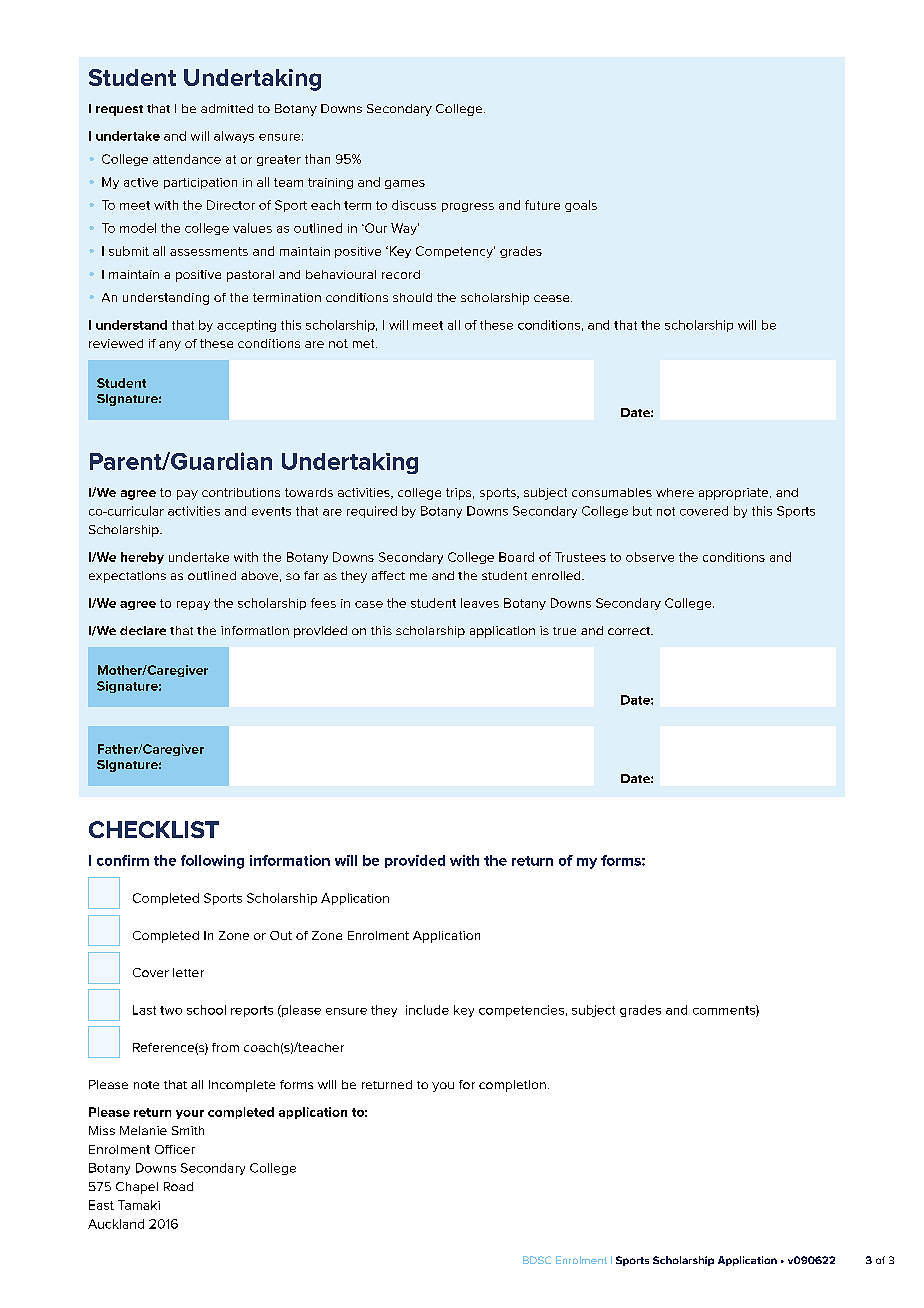 The image size is (924, 1308). What do you see at coordinates (581, 206) in the document?
I see `goals` at bounding box center [581, 206].
